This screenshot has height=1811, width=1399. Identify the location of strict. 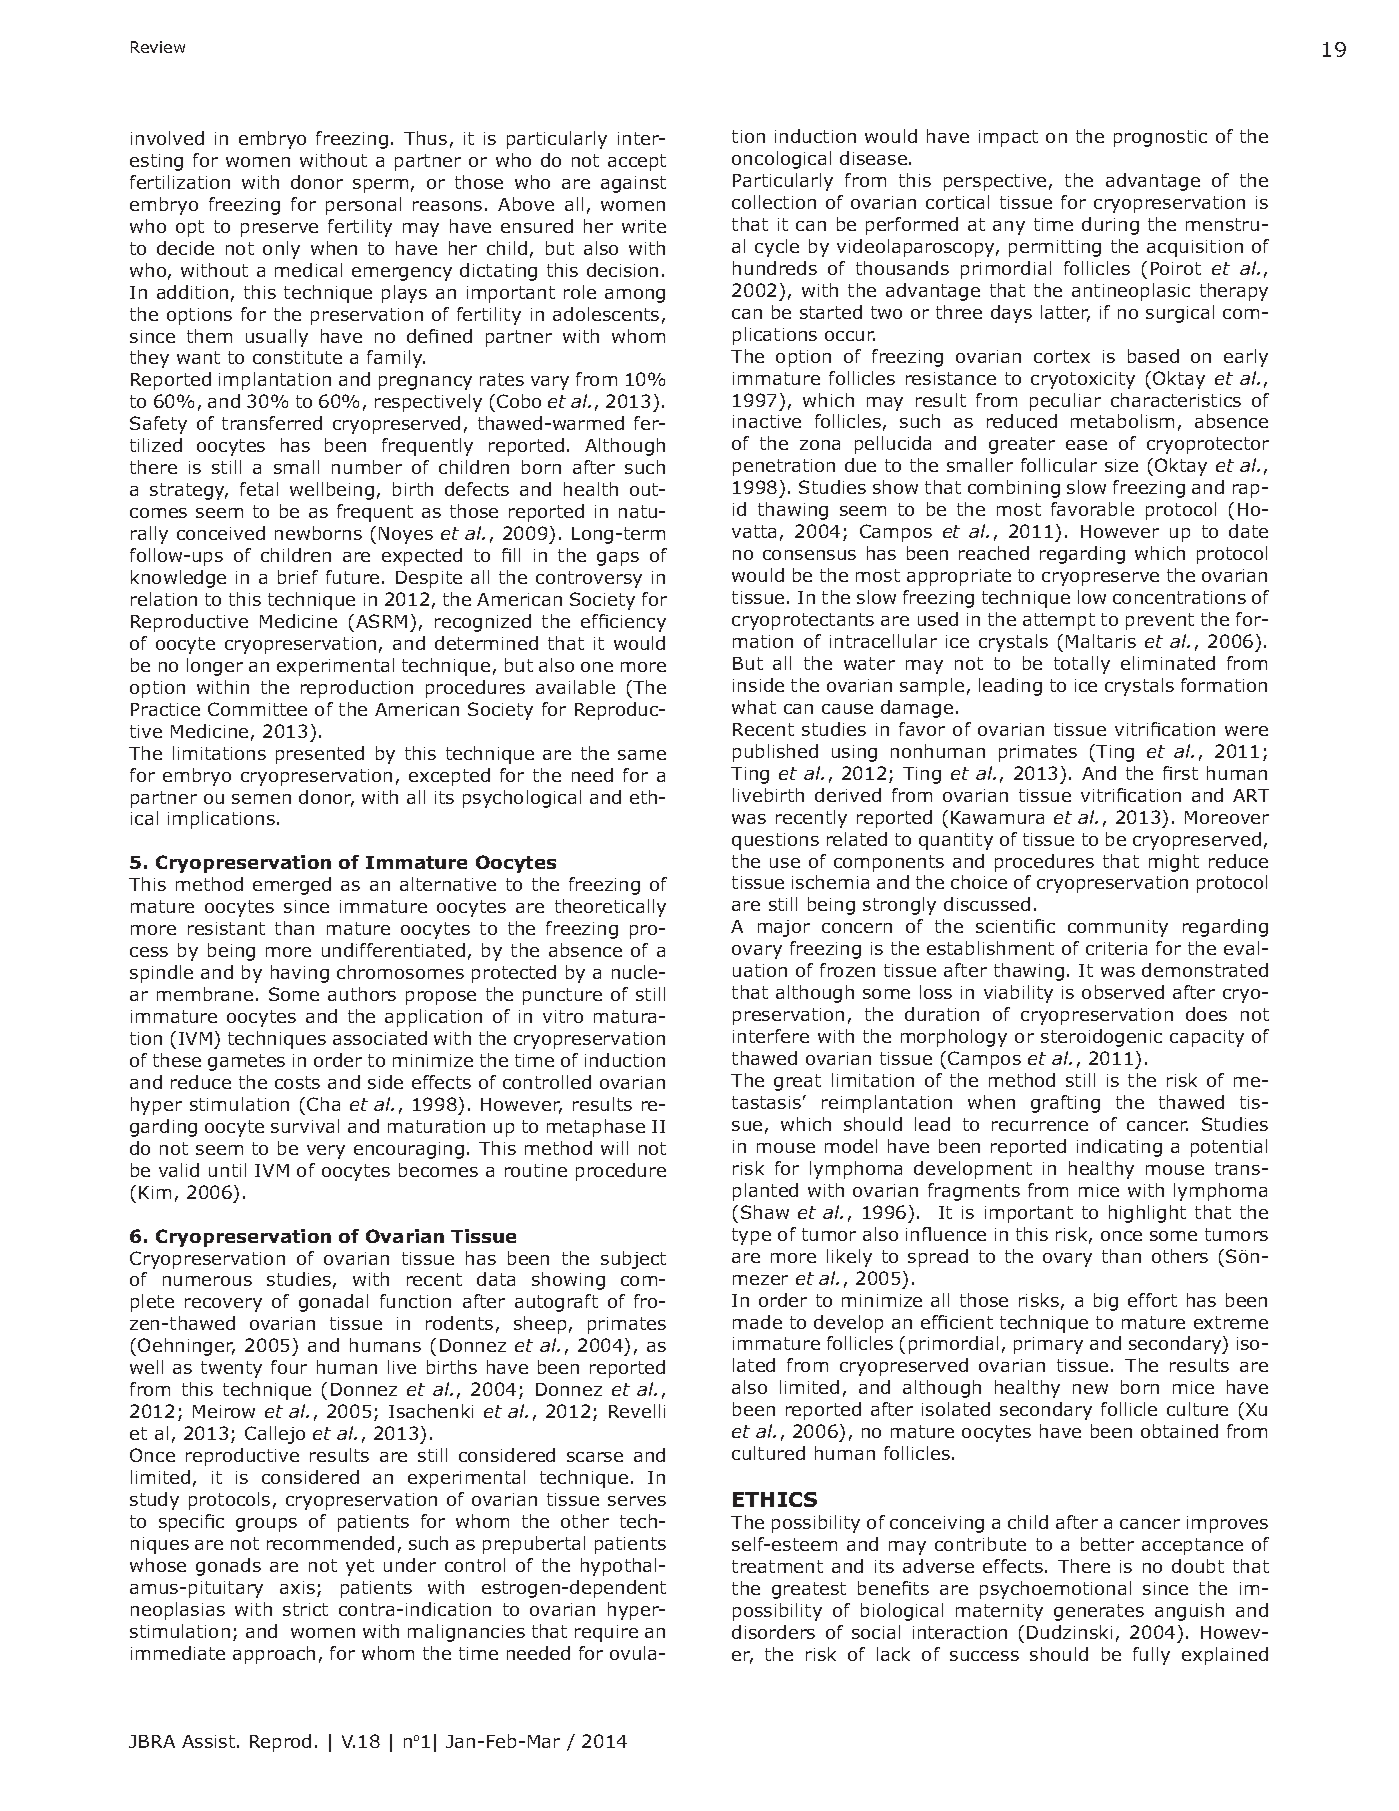
(305, 1609).
